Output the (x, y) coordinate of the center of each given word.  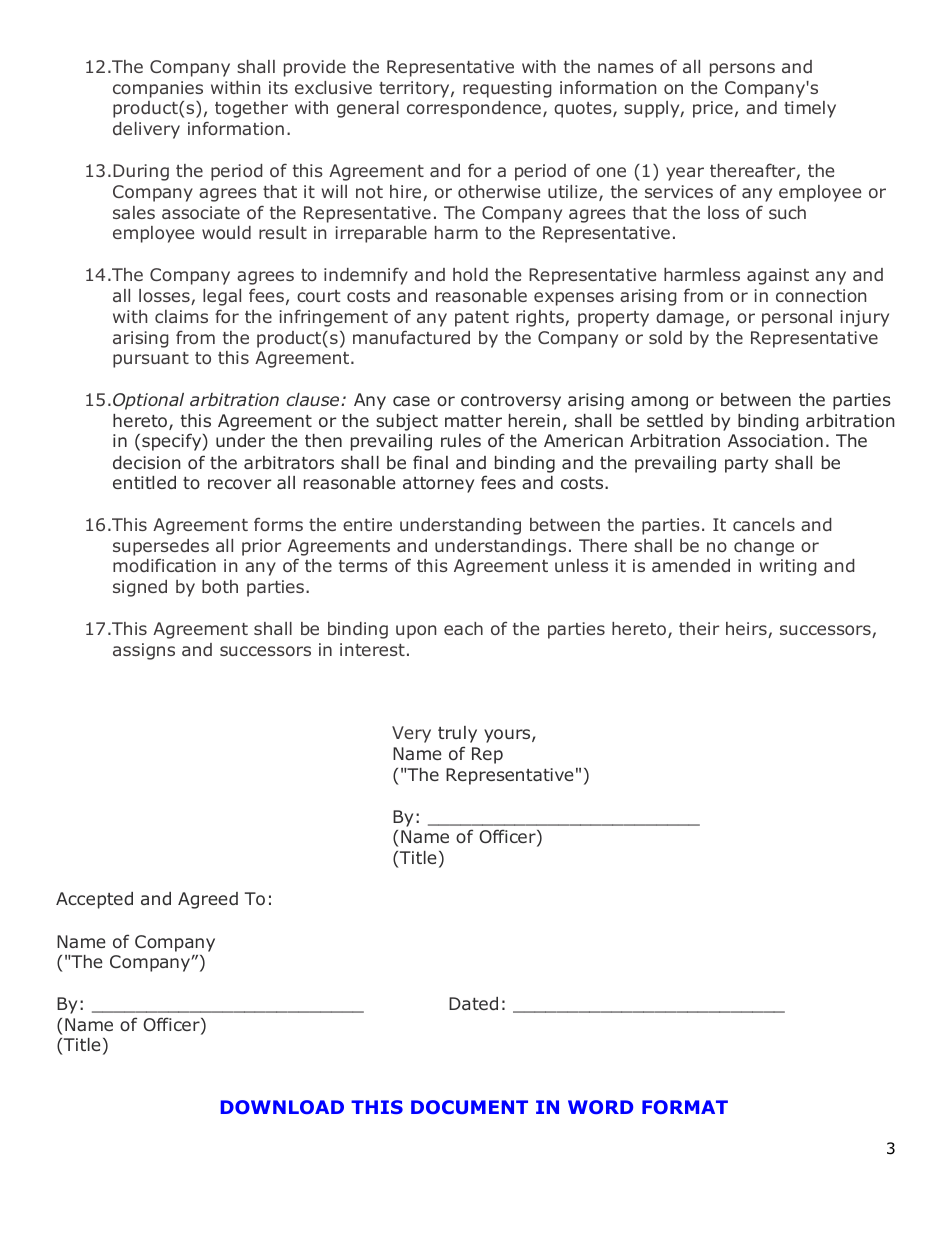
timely (810, 109)
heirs (747, 630)
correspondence (474, 109)
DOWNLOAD (282, 1107)
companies (158, 89)
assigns (144, 651)
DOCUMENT (469, 1107)
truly (457, 734)
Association (775, 440)
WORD (600, 1107)
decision (147, 462)
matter (473, 421)
